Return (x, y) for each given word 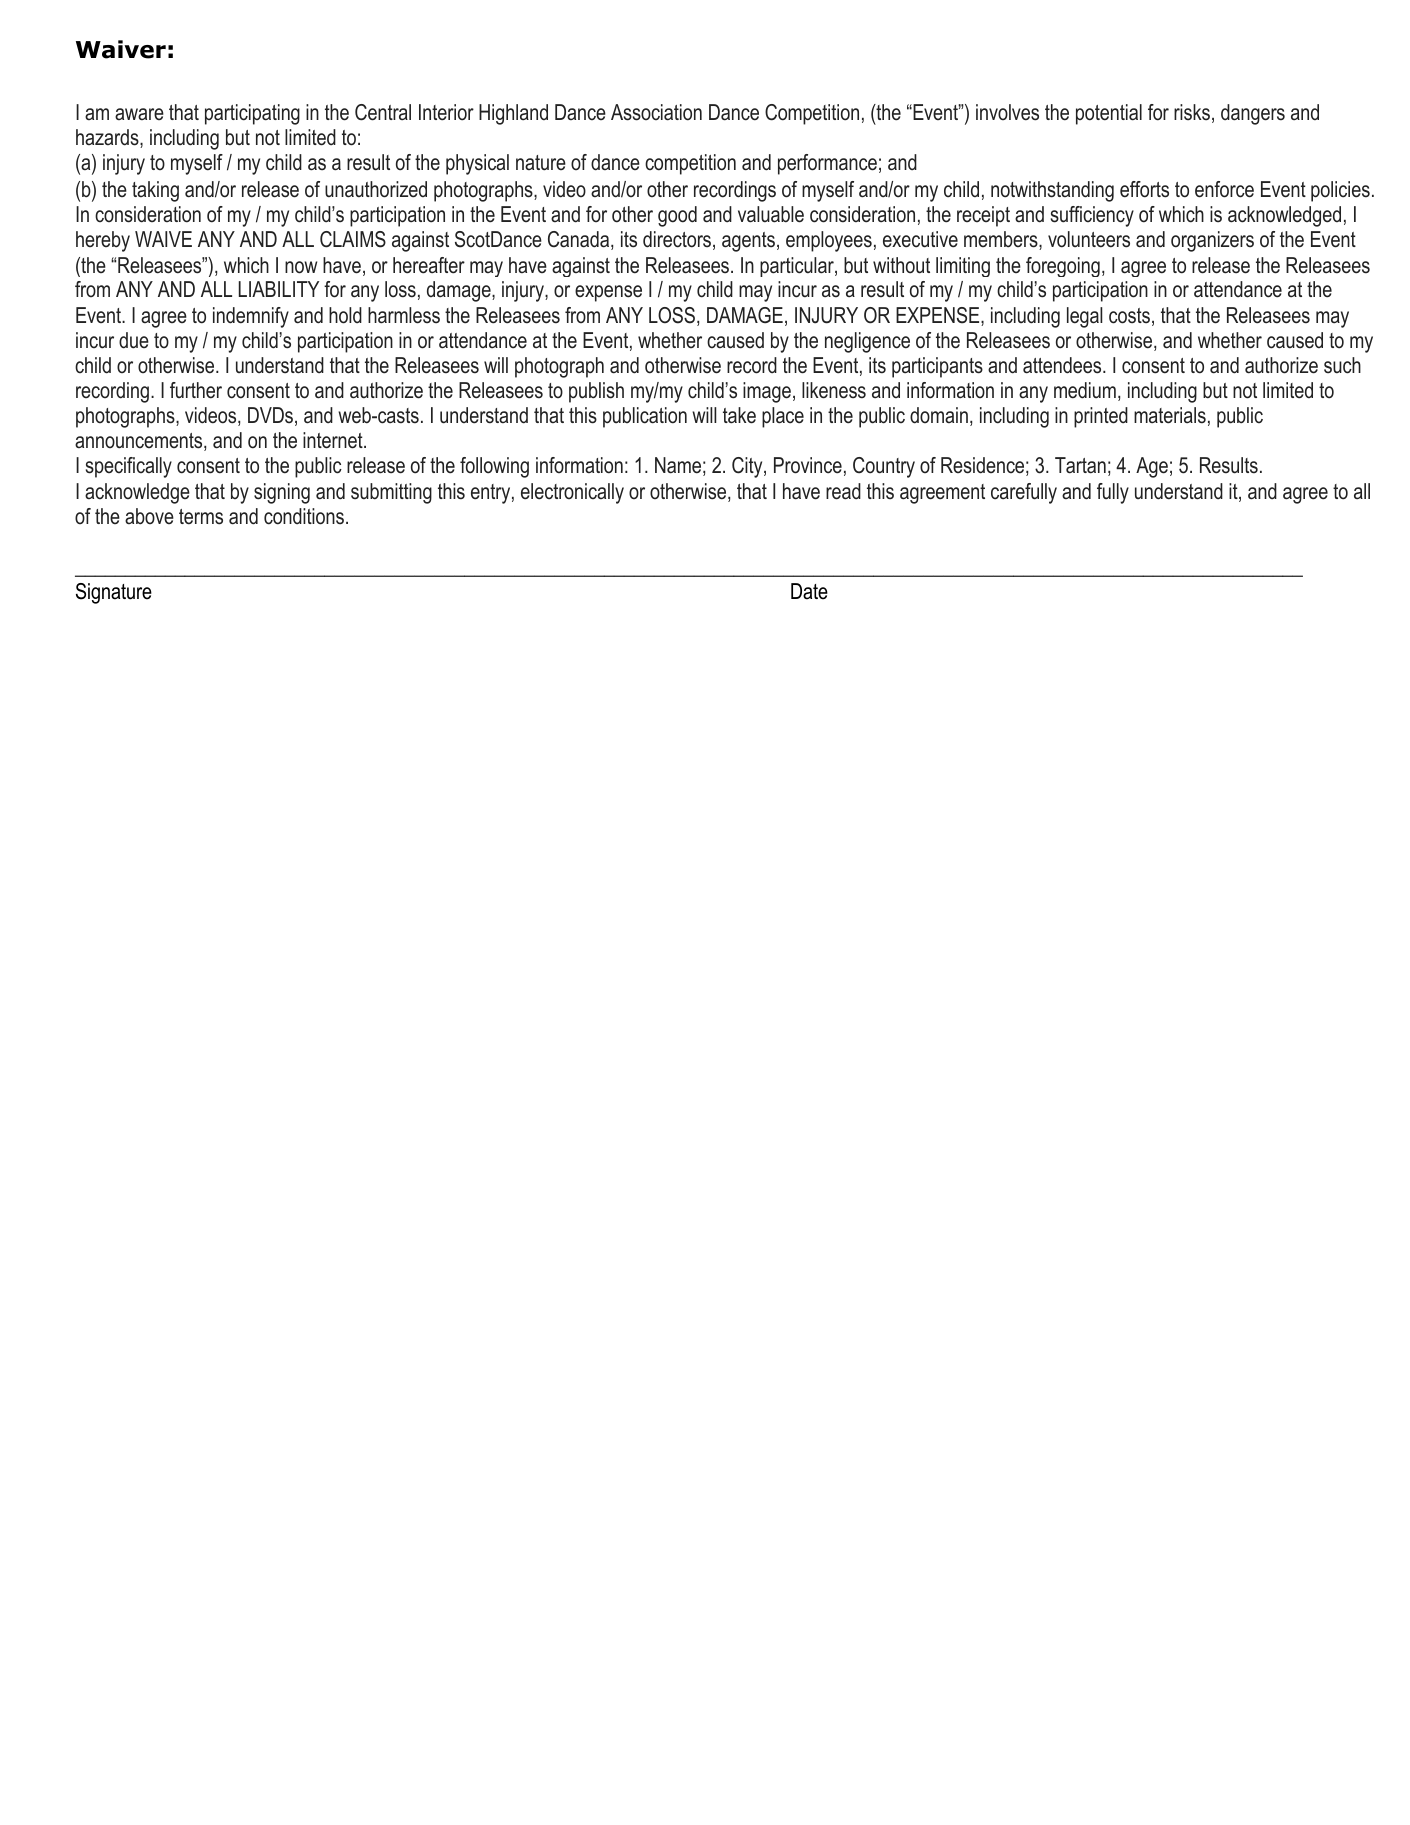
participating (252, 114)
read (843, 491)
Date (809, 591)
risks (1192, 112)
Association (656, 112)
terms (201, 517)
